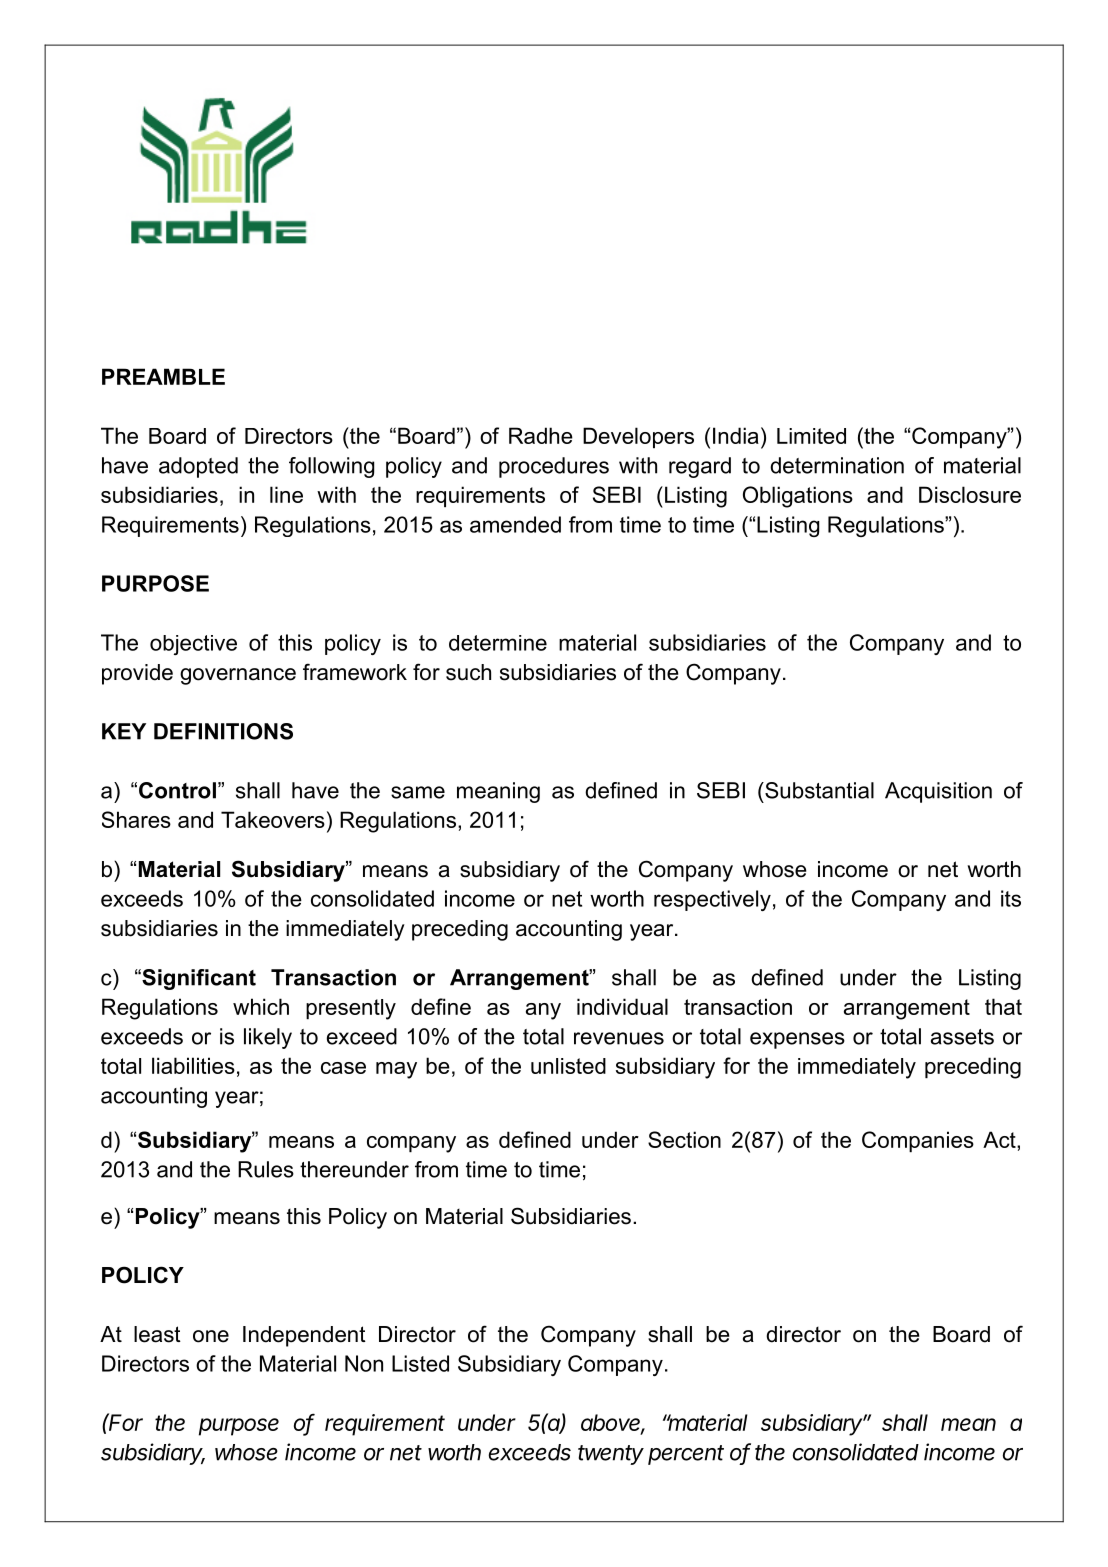 This screenshot has height=1567, width=1108. Describe the element at coordinates (1011, 898) in the screenshot. I see `its` at that location.
